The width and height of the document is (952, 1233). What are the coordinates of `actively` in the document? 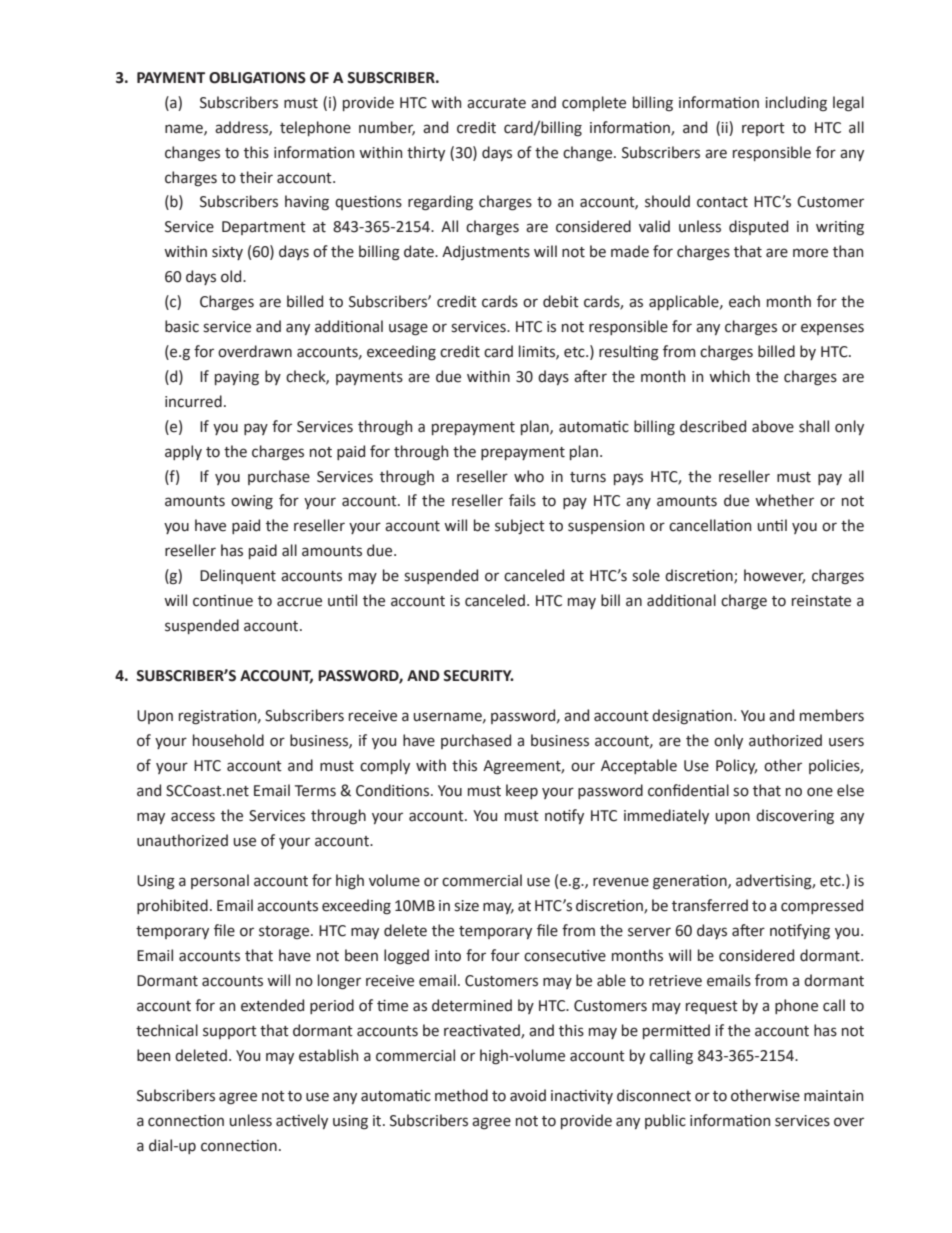 It's located at (302, 1121).
